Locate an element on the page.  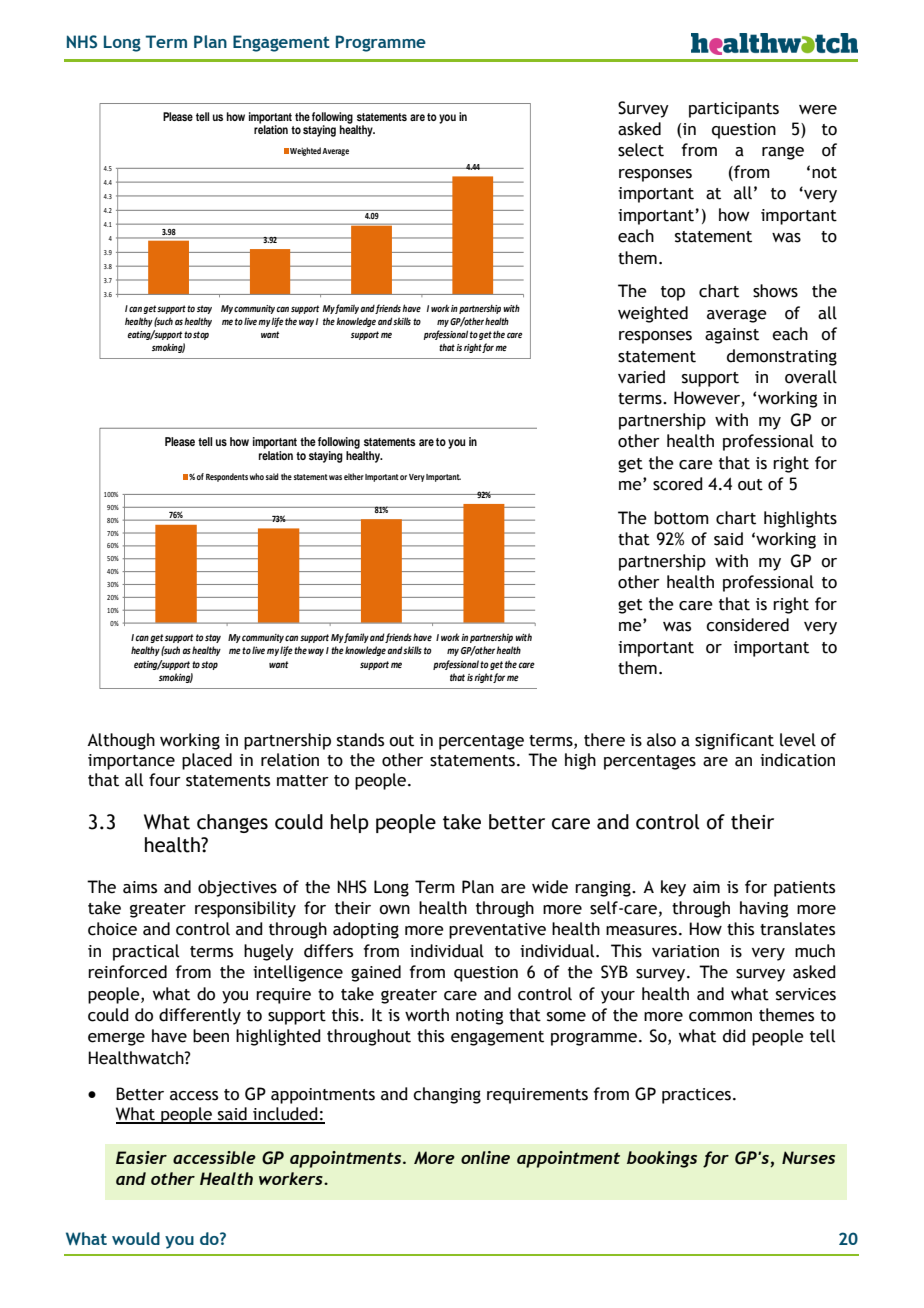
placed is located at coordinates (207, 761).
